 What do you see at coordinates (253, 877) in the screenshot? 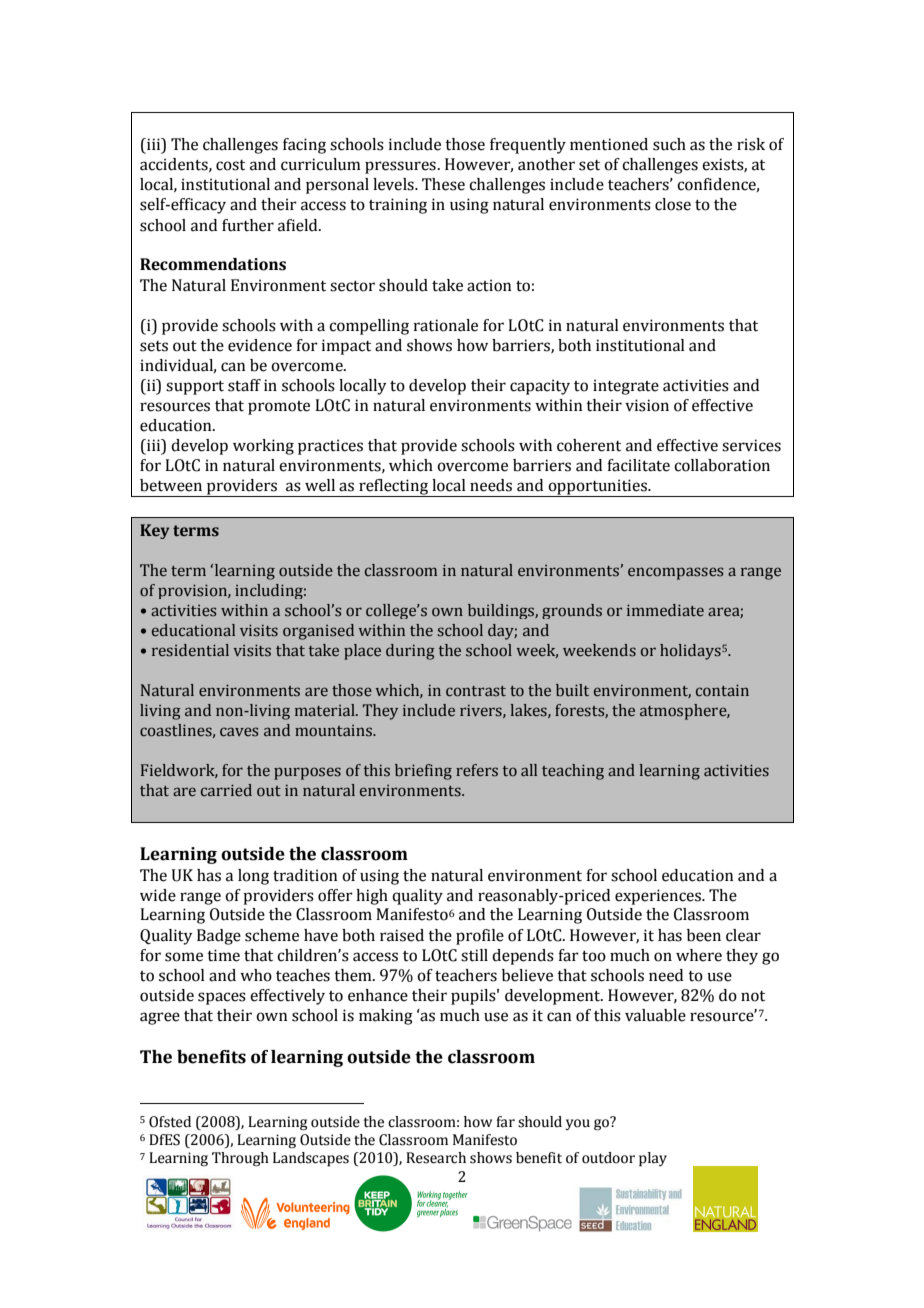
I see `long` at bounding box center [253, 877].
